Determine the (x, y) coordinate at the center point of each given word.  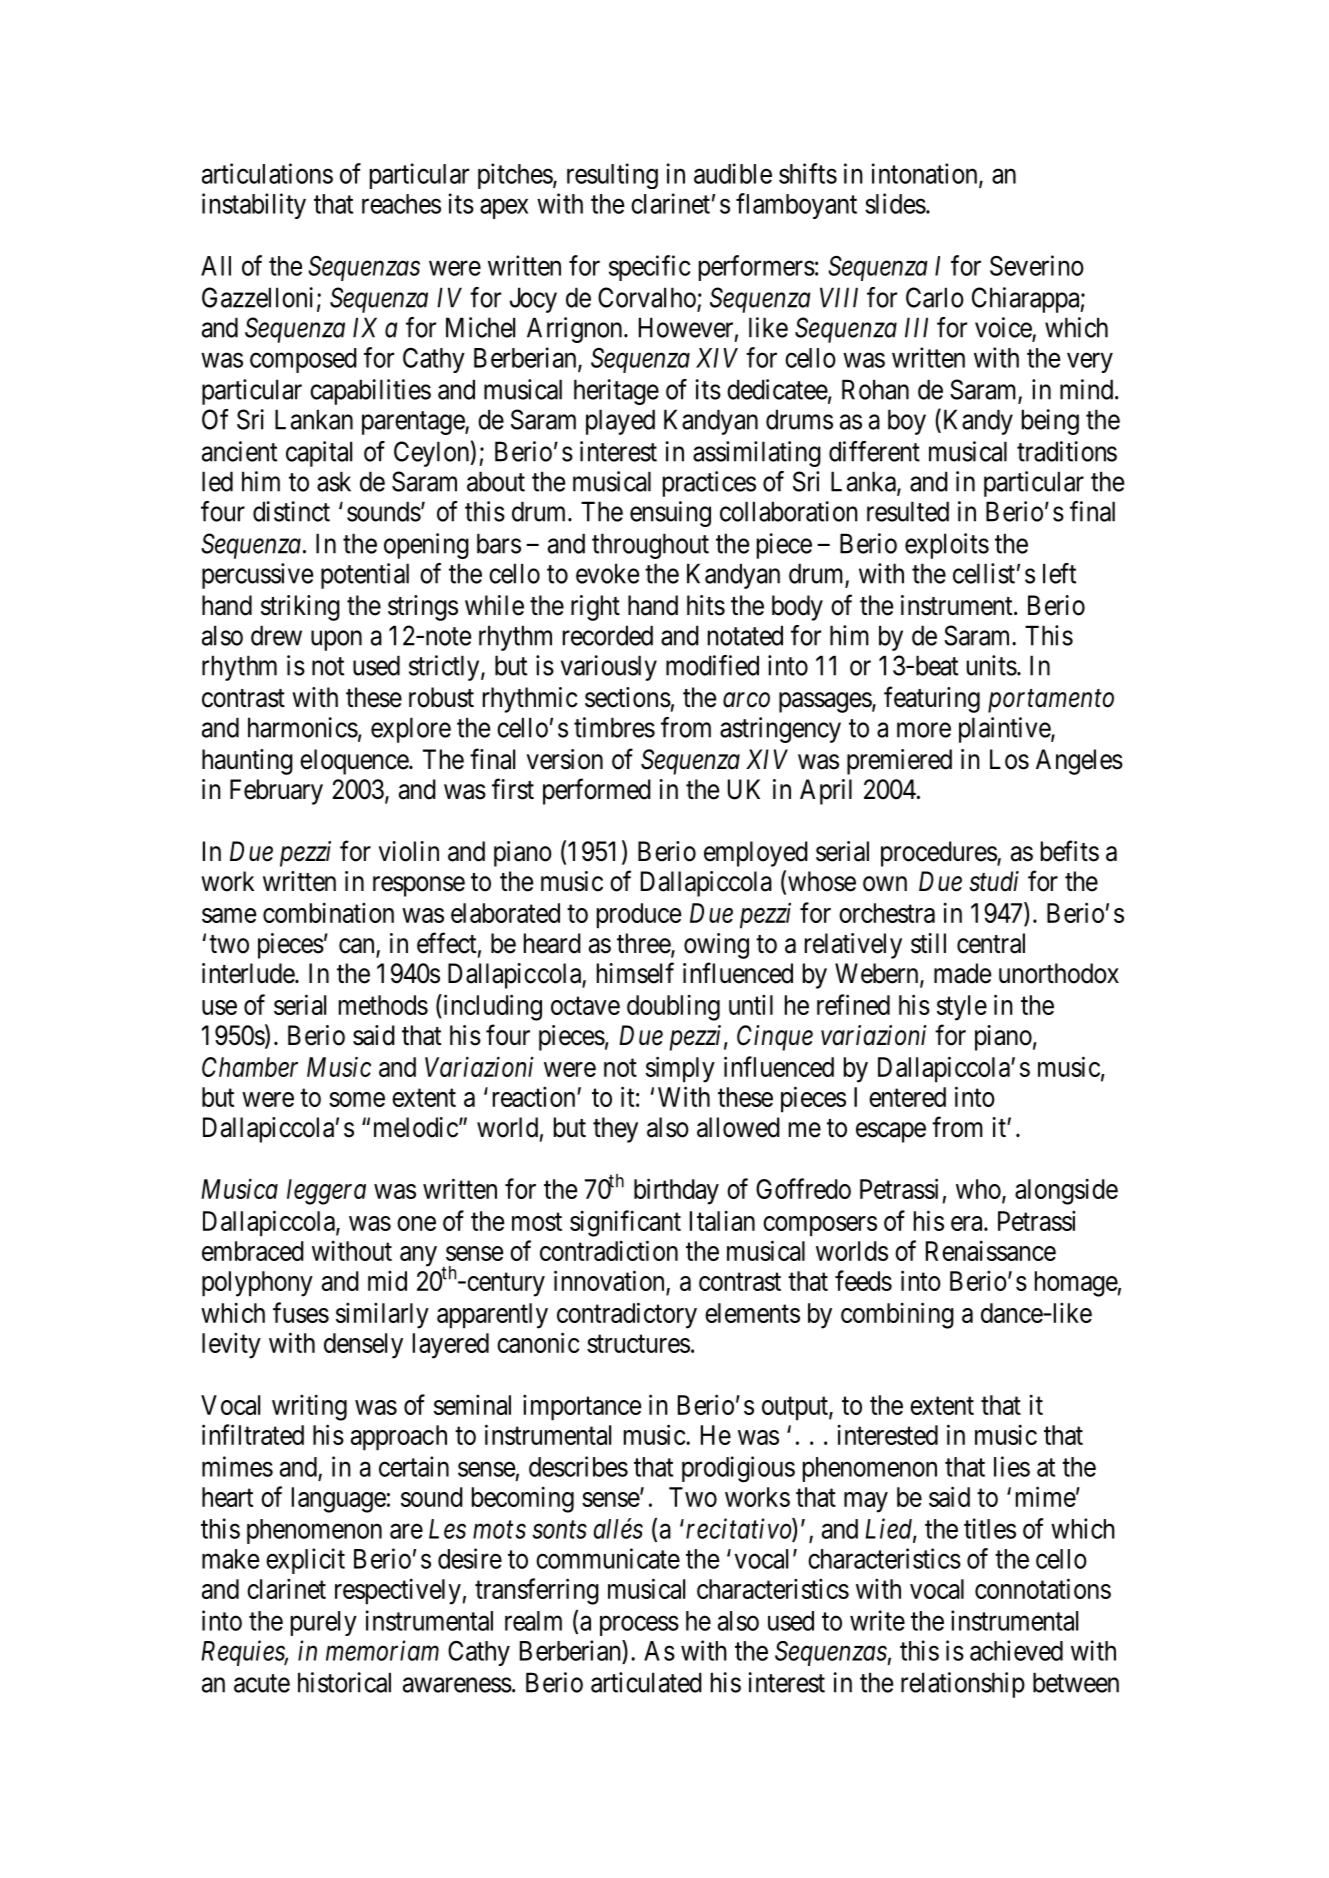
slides (895, 203)
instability (254, 206)
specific (649, 268)
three (644, 944)
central (991, 943)
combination (328, 912)
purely (324, 1623)
